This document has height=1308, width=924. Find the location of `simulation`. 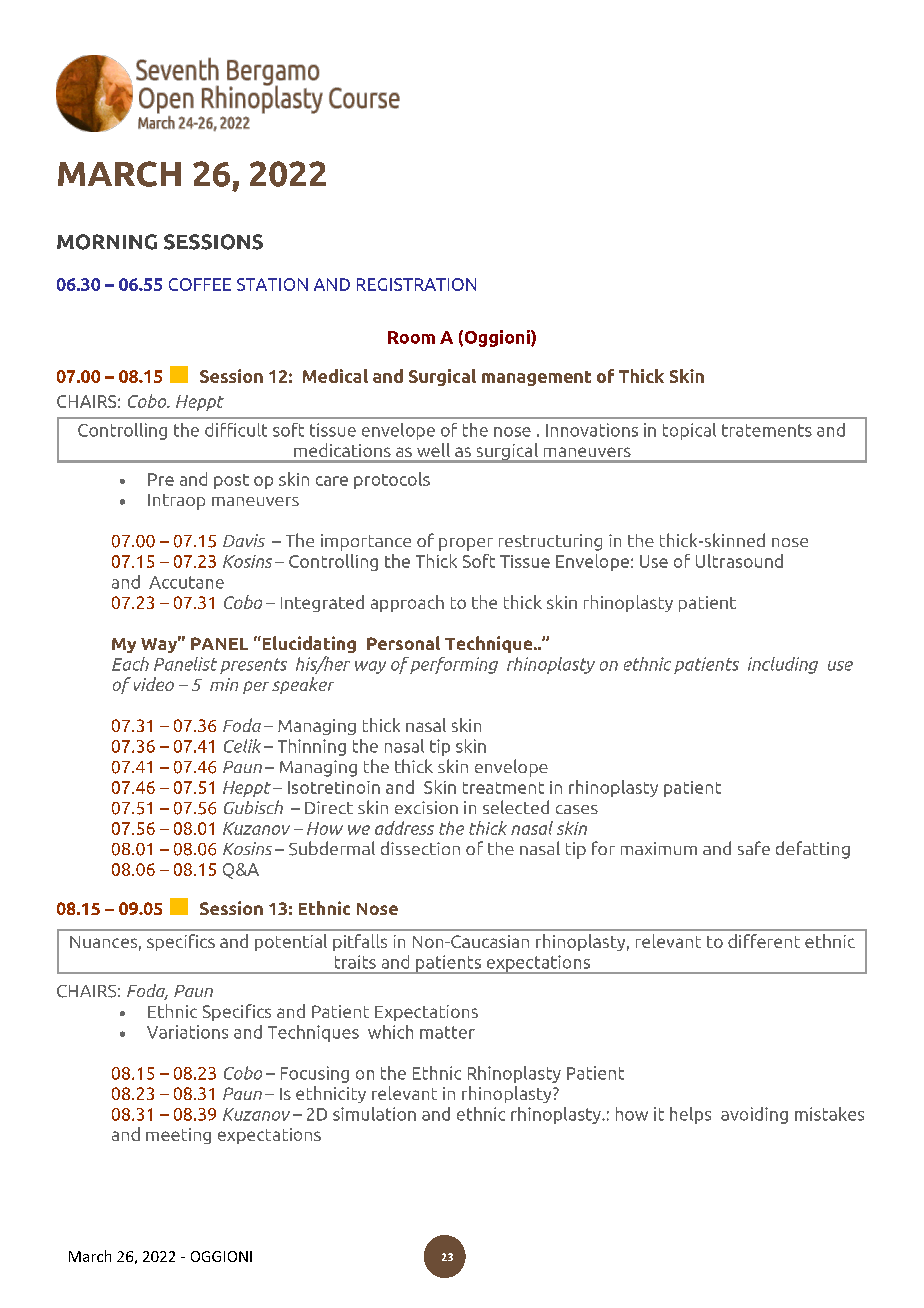

simulation is located at coordinates (374, 1114).
